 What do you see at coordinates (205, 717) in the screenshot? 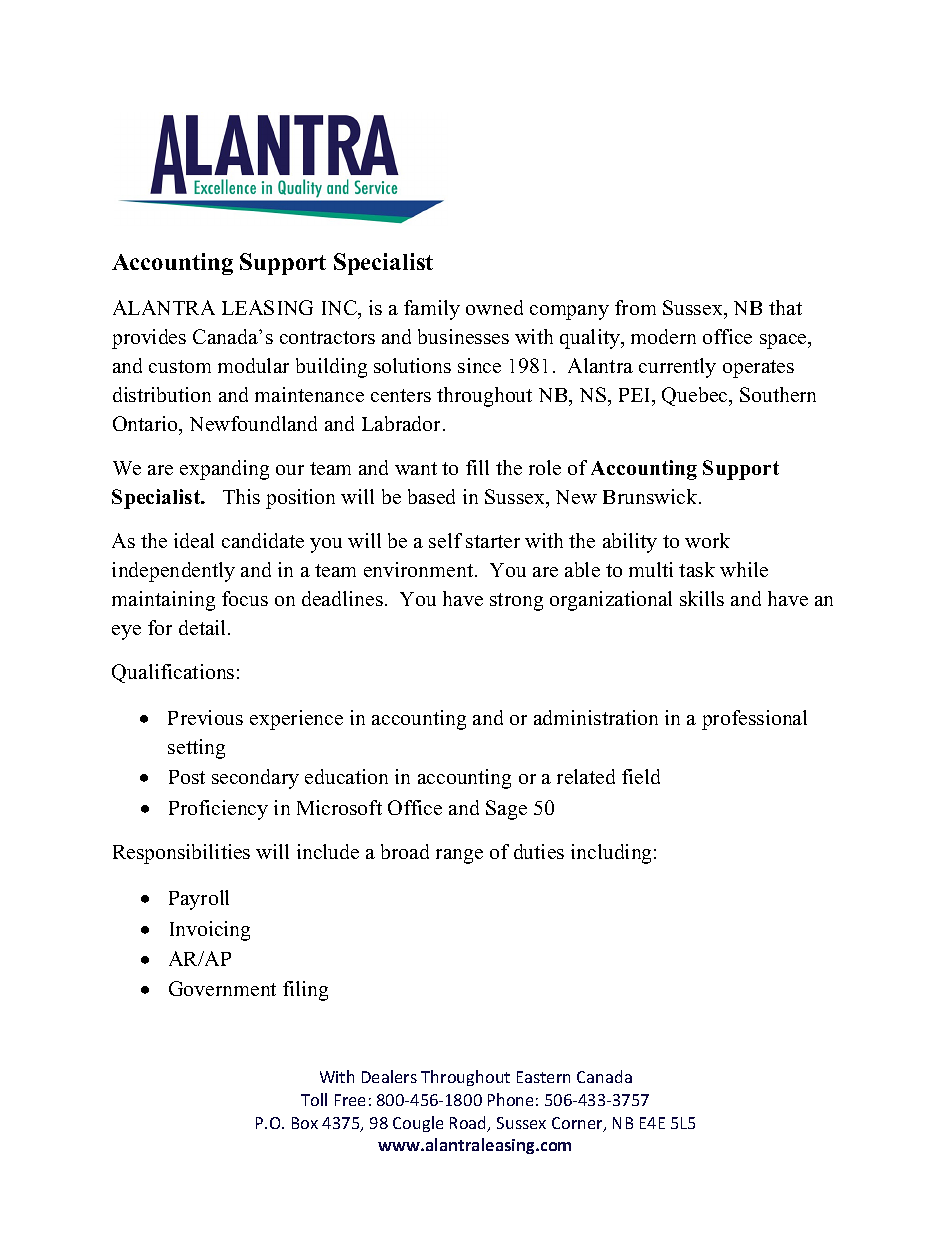
I see `Previous` at bounding box center [205, 717].
